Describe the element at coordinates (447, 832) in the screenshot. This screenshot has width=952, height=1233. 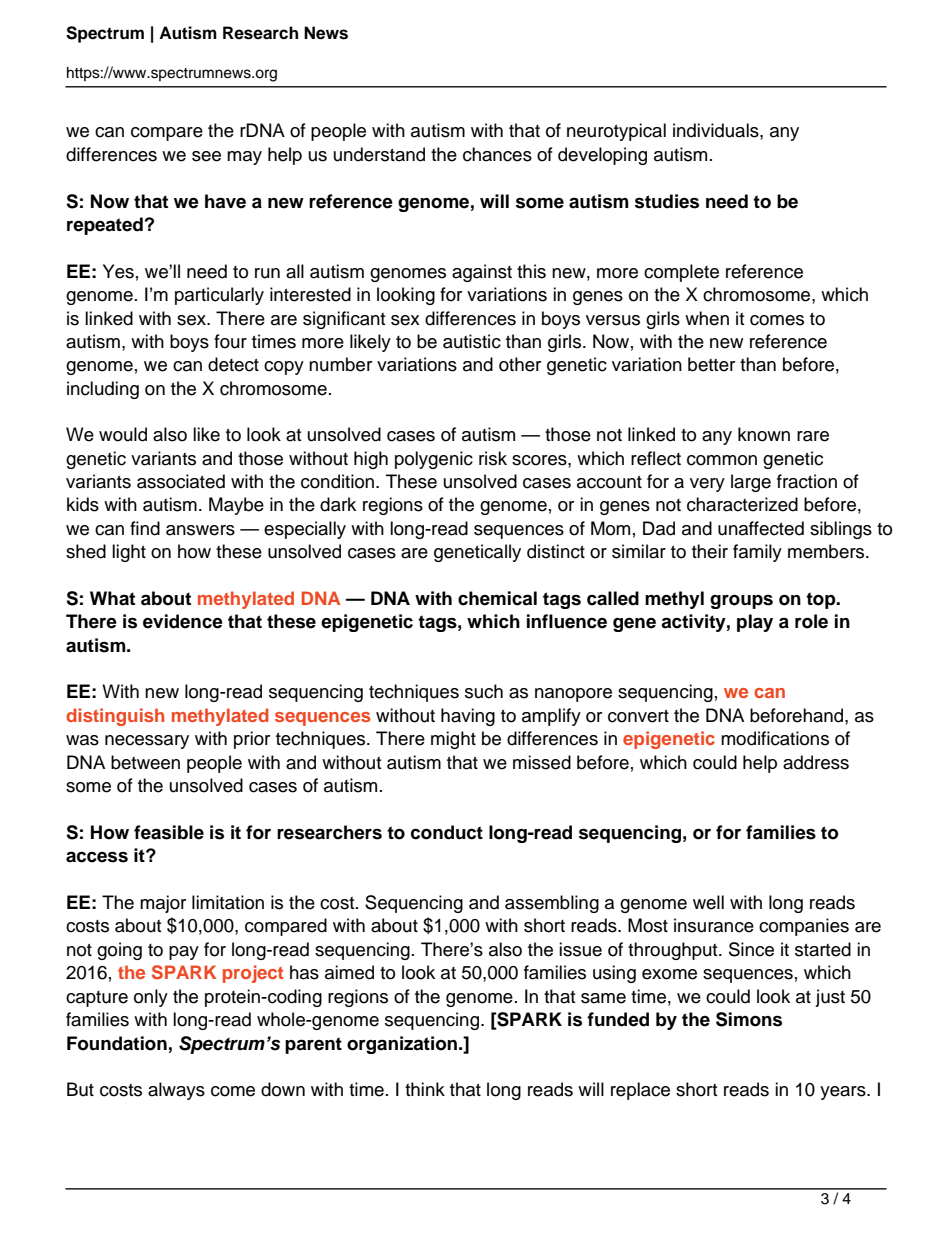
I see `conduct` at that location.
